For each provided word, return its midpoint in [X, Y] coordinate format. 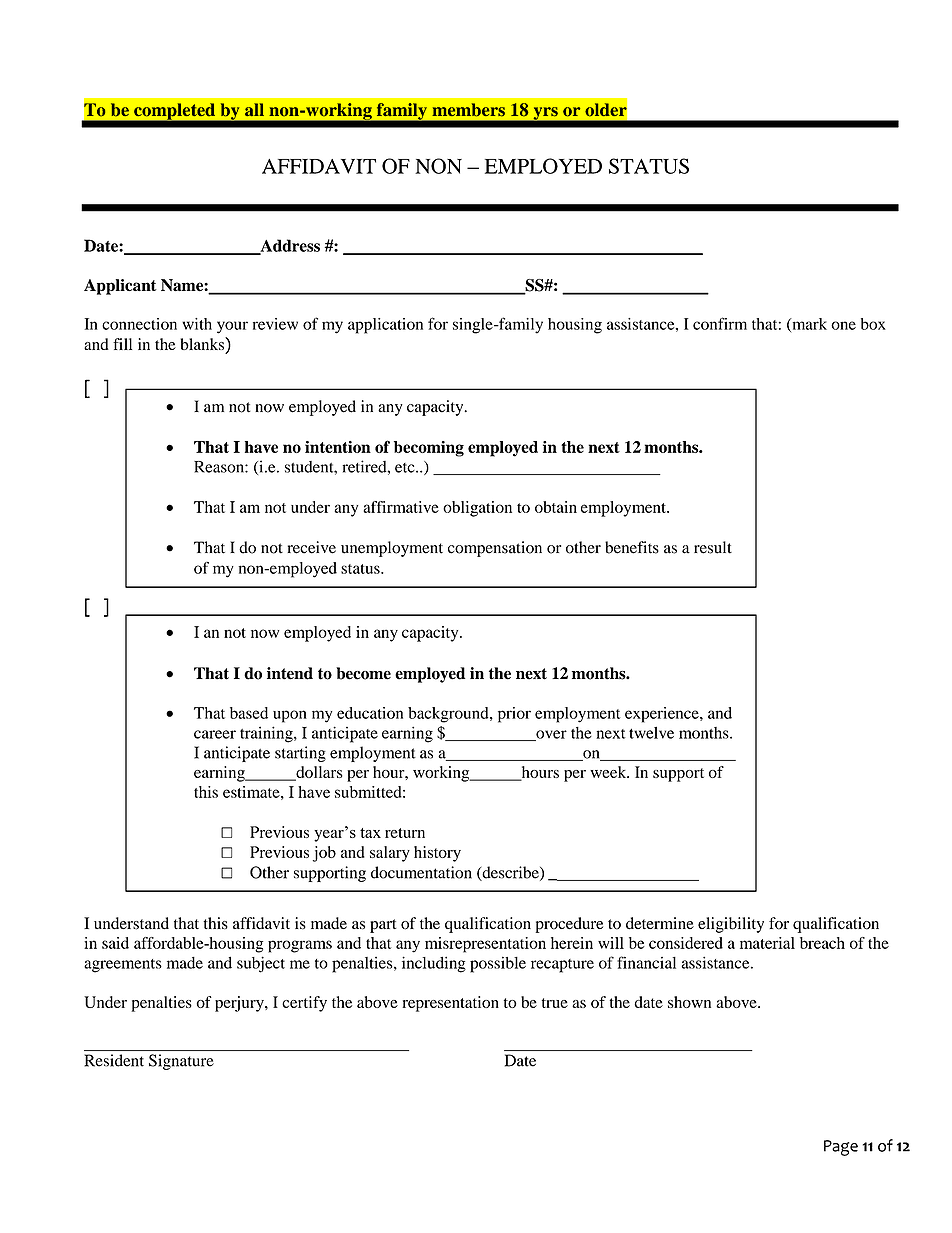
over [550, 735]
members [468, 110]
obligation [477, 509]
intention [338, 447]
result [713, 547]
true [555, 1003]
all [254, 109]
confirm [720, 323]
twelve [651, 733]
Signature [181, 1062]
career [215, 734]
